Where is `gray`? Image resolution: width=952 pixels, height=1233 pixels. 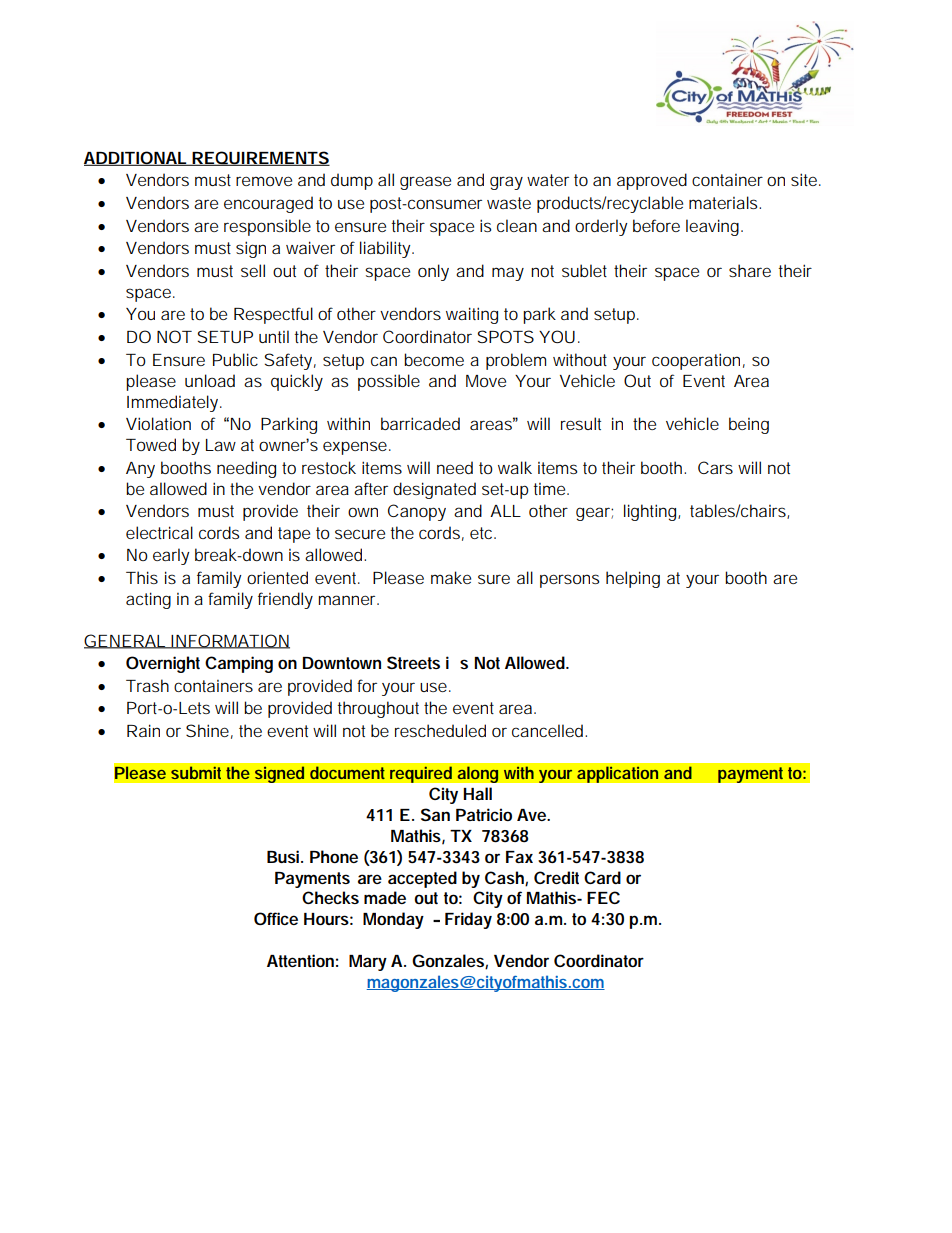 gray is located at coordinates (506, 183).
